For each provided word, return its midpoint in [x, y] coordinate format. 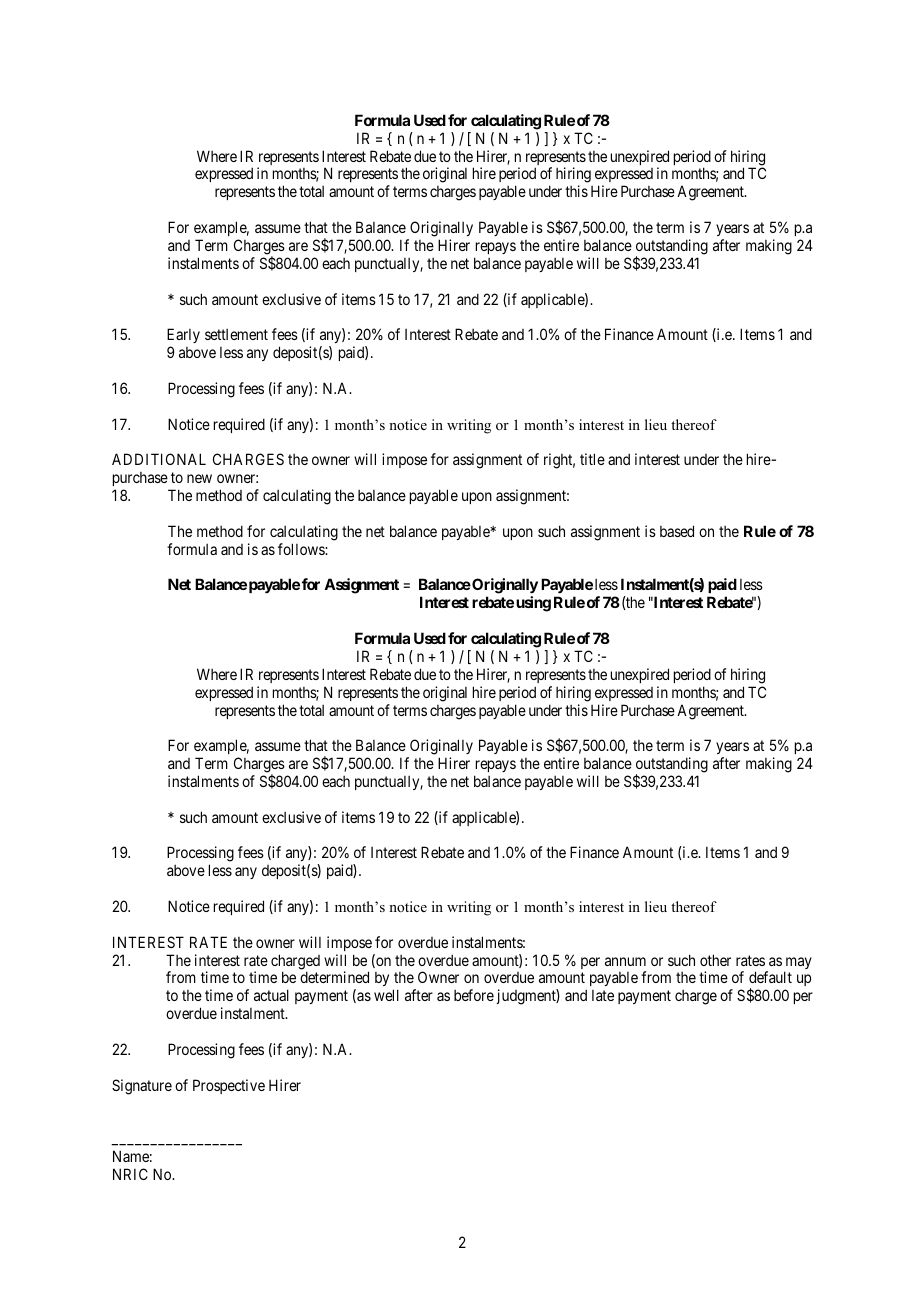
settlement [236, 334]
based [677, 531]
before [474, 995]
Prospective [229, 1086]
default [770, 977]
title [592, 459]
